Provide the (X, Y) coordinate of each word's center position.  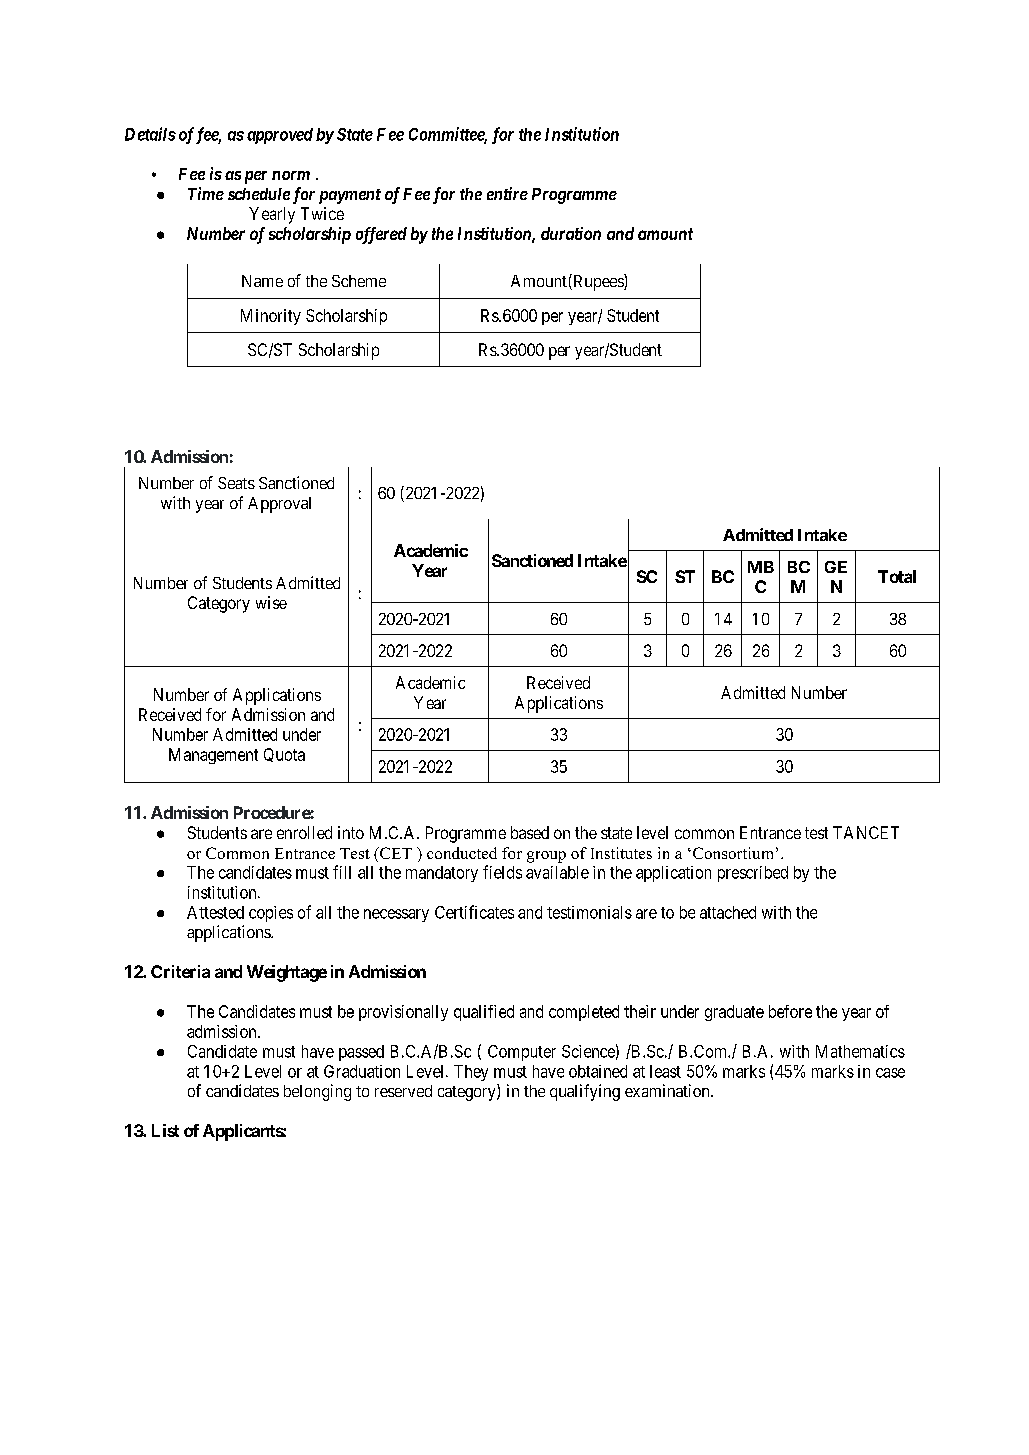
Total (897, 576)
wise (271, 602)
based (530, 832)
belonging (317, 1092)
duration (571, 233)
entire (507, 193)
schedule (259, 194)
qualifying (585, 1092)
